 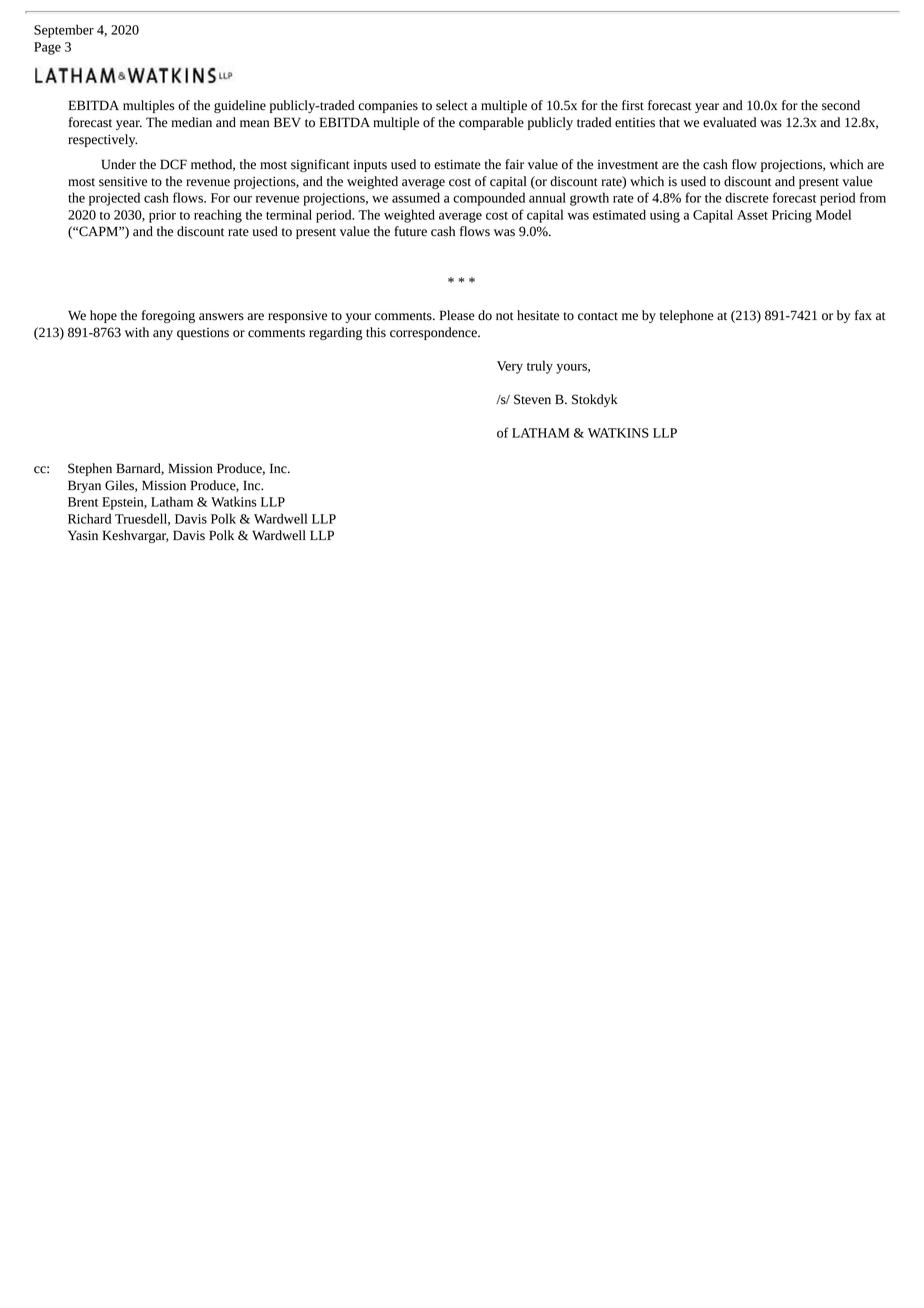 I want to click on select, so click(x=452, y=105).
